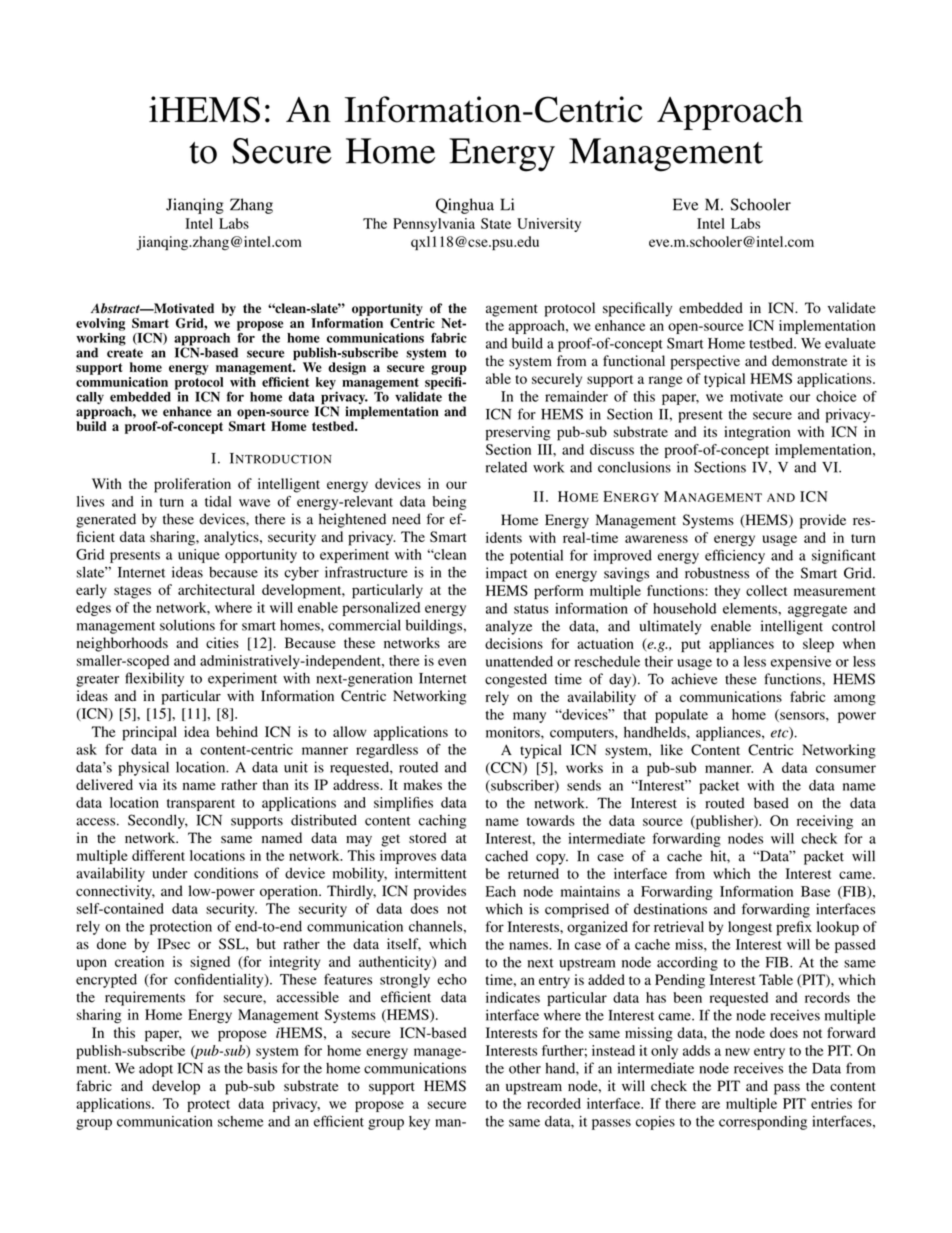 The height and width of the screenshot is (1233, 952). Describe the element at coordinates (850, 343) in the screenshot. I see `evaluate` at that location.
